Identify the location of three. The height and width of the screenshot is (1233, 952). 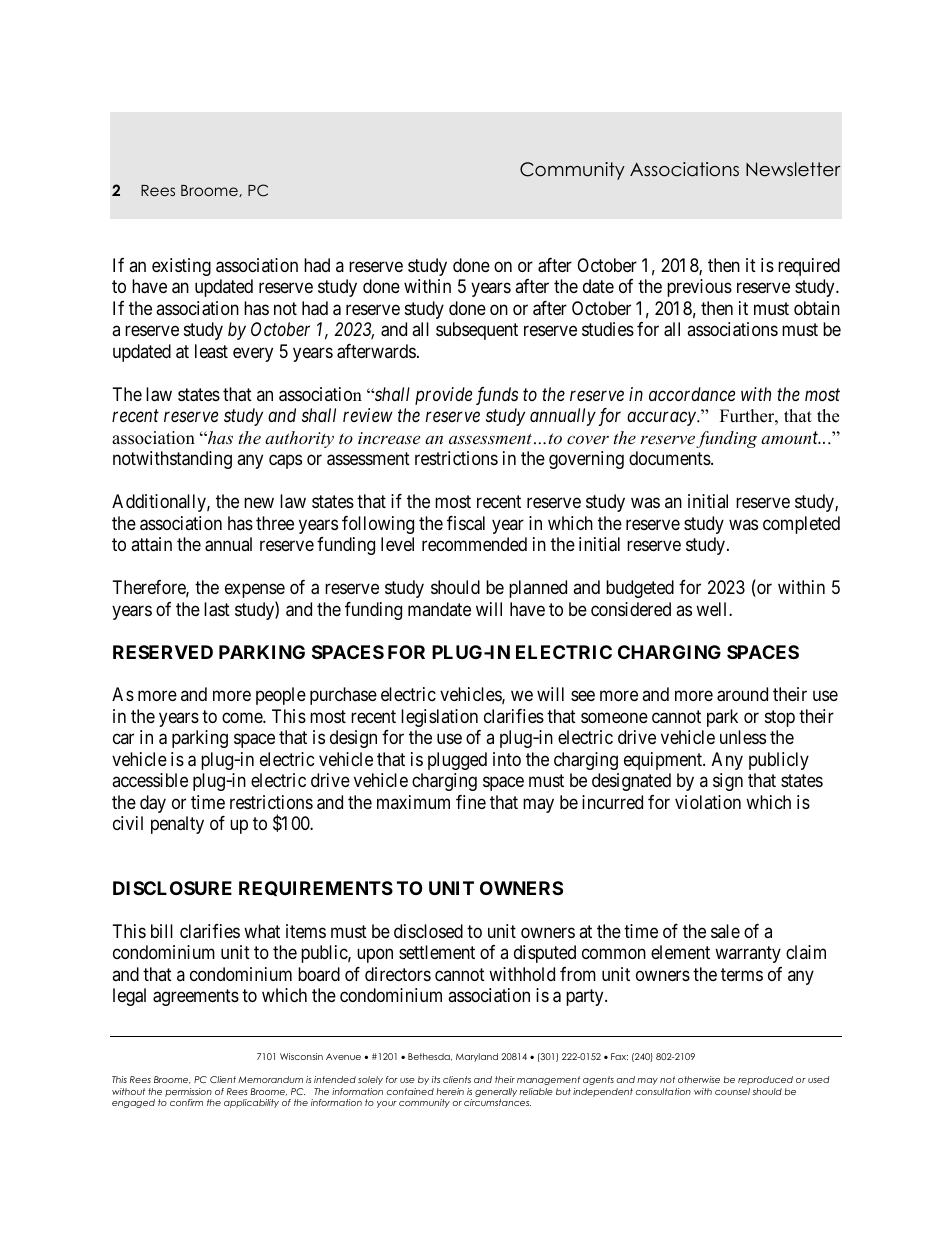
(275, 523).
